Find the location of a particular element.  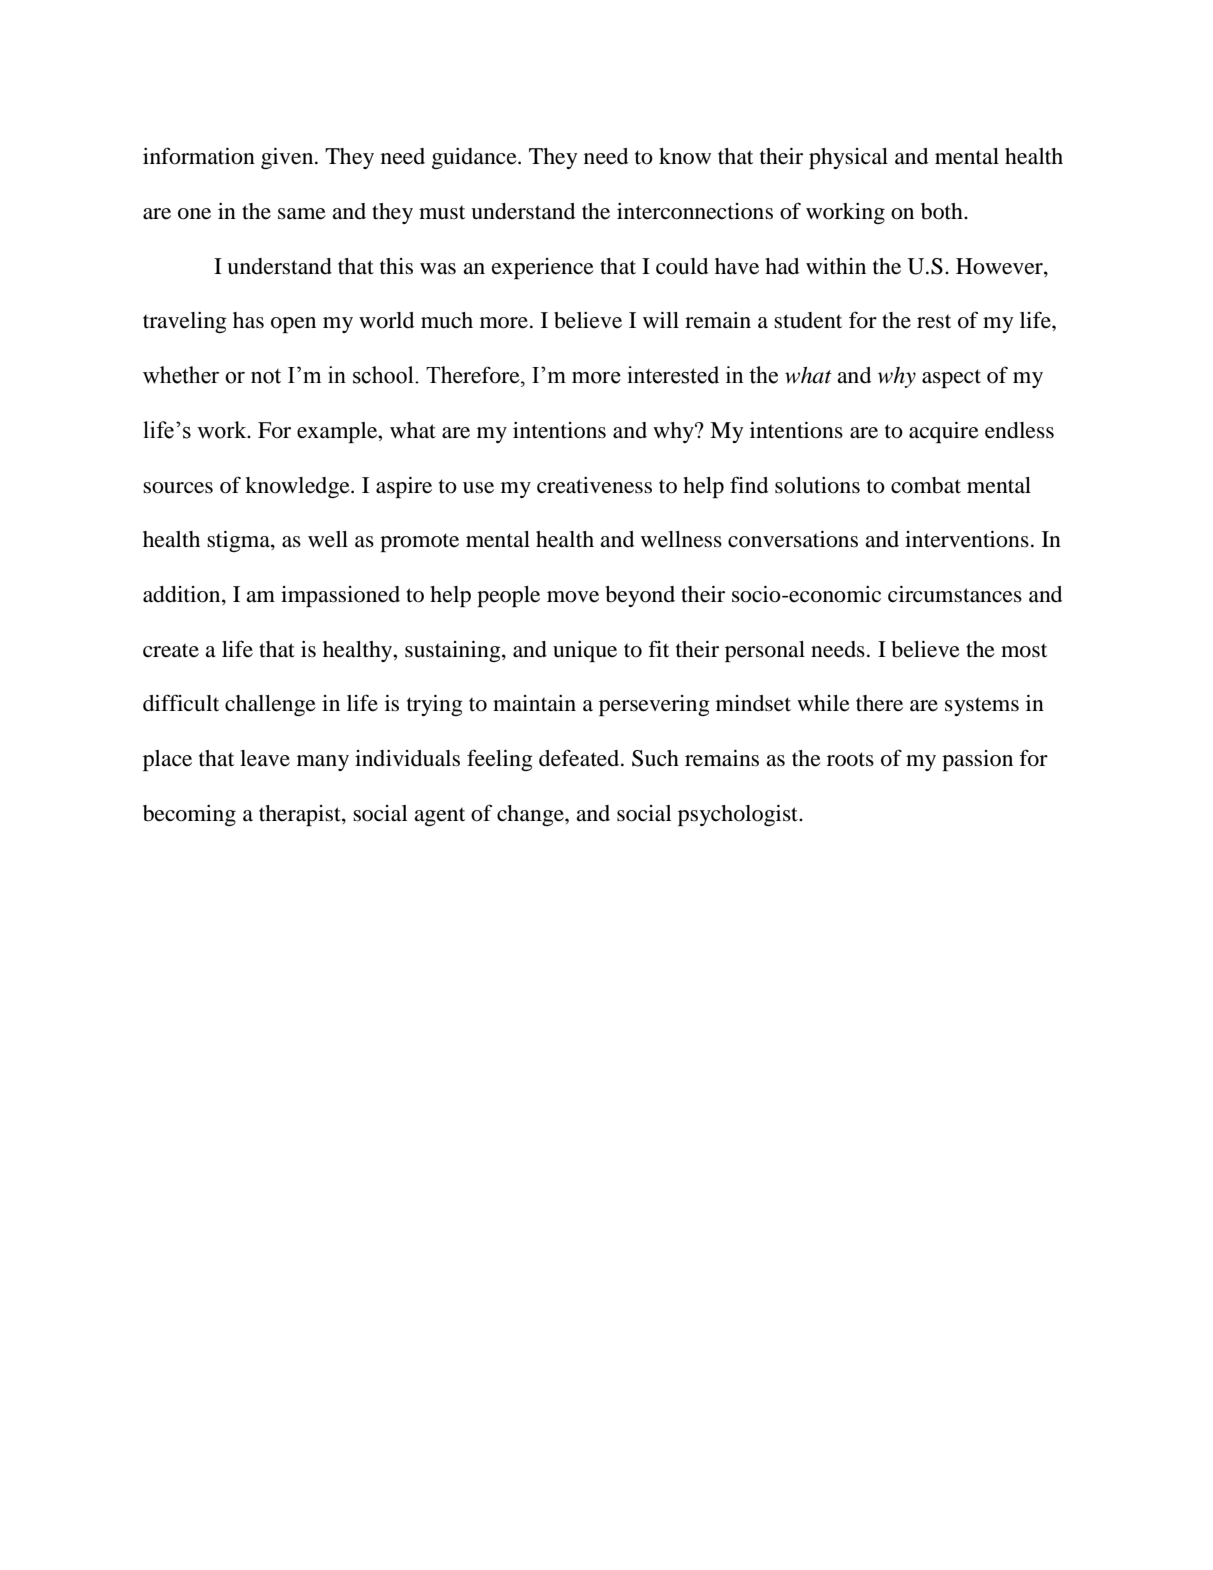

will is located at coordinates (661, 320).
